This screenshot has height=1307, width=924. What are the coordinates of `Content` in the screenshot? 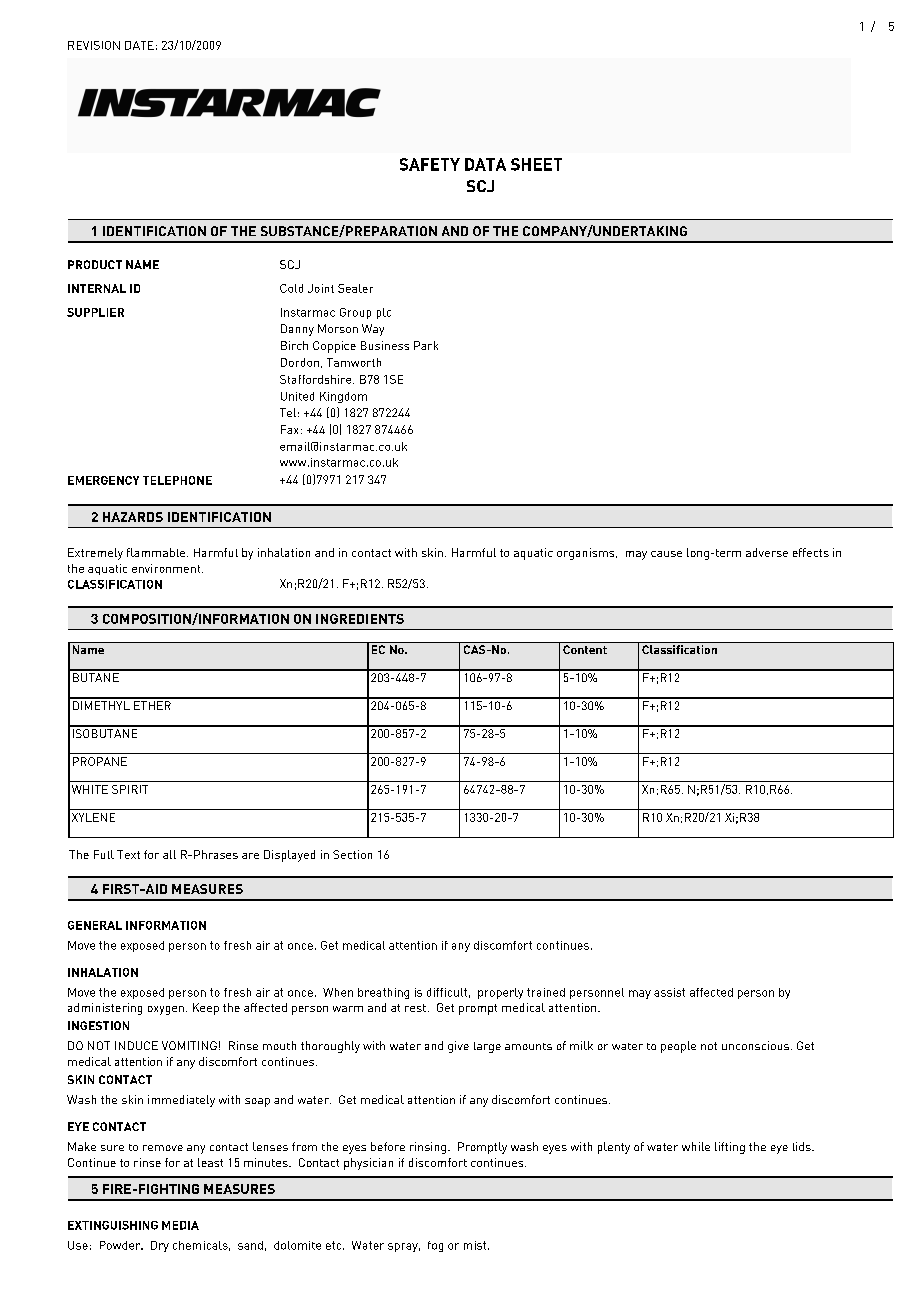 It's located at (585, 649).
